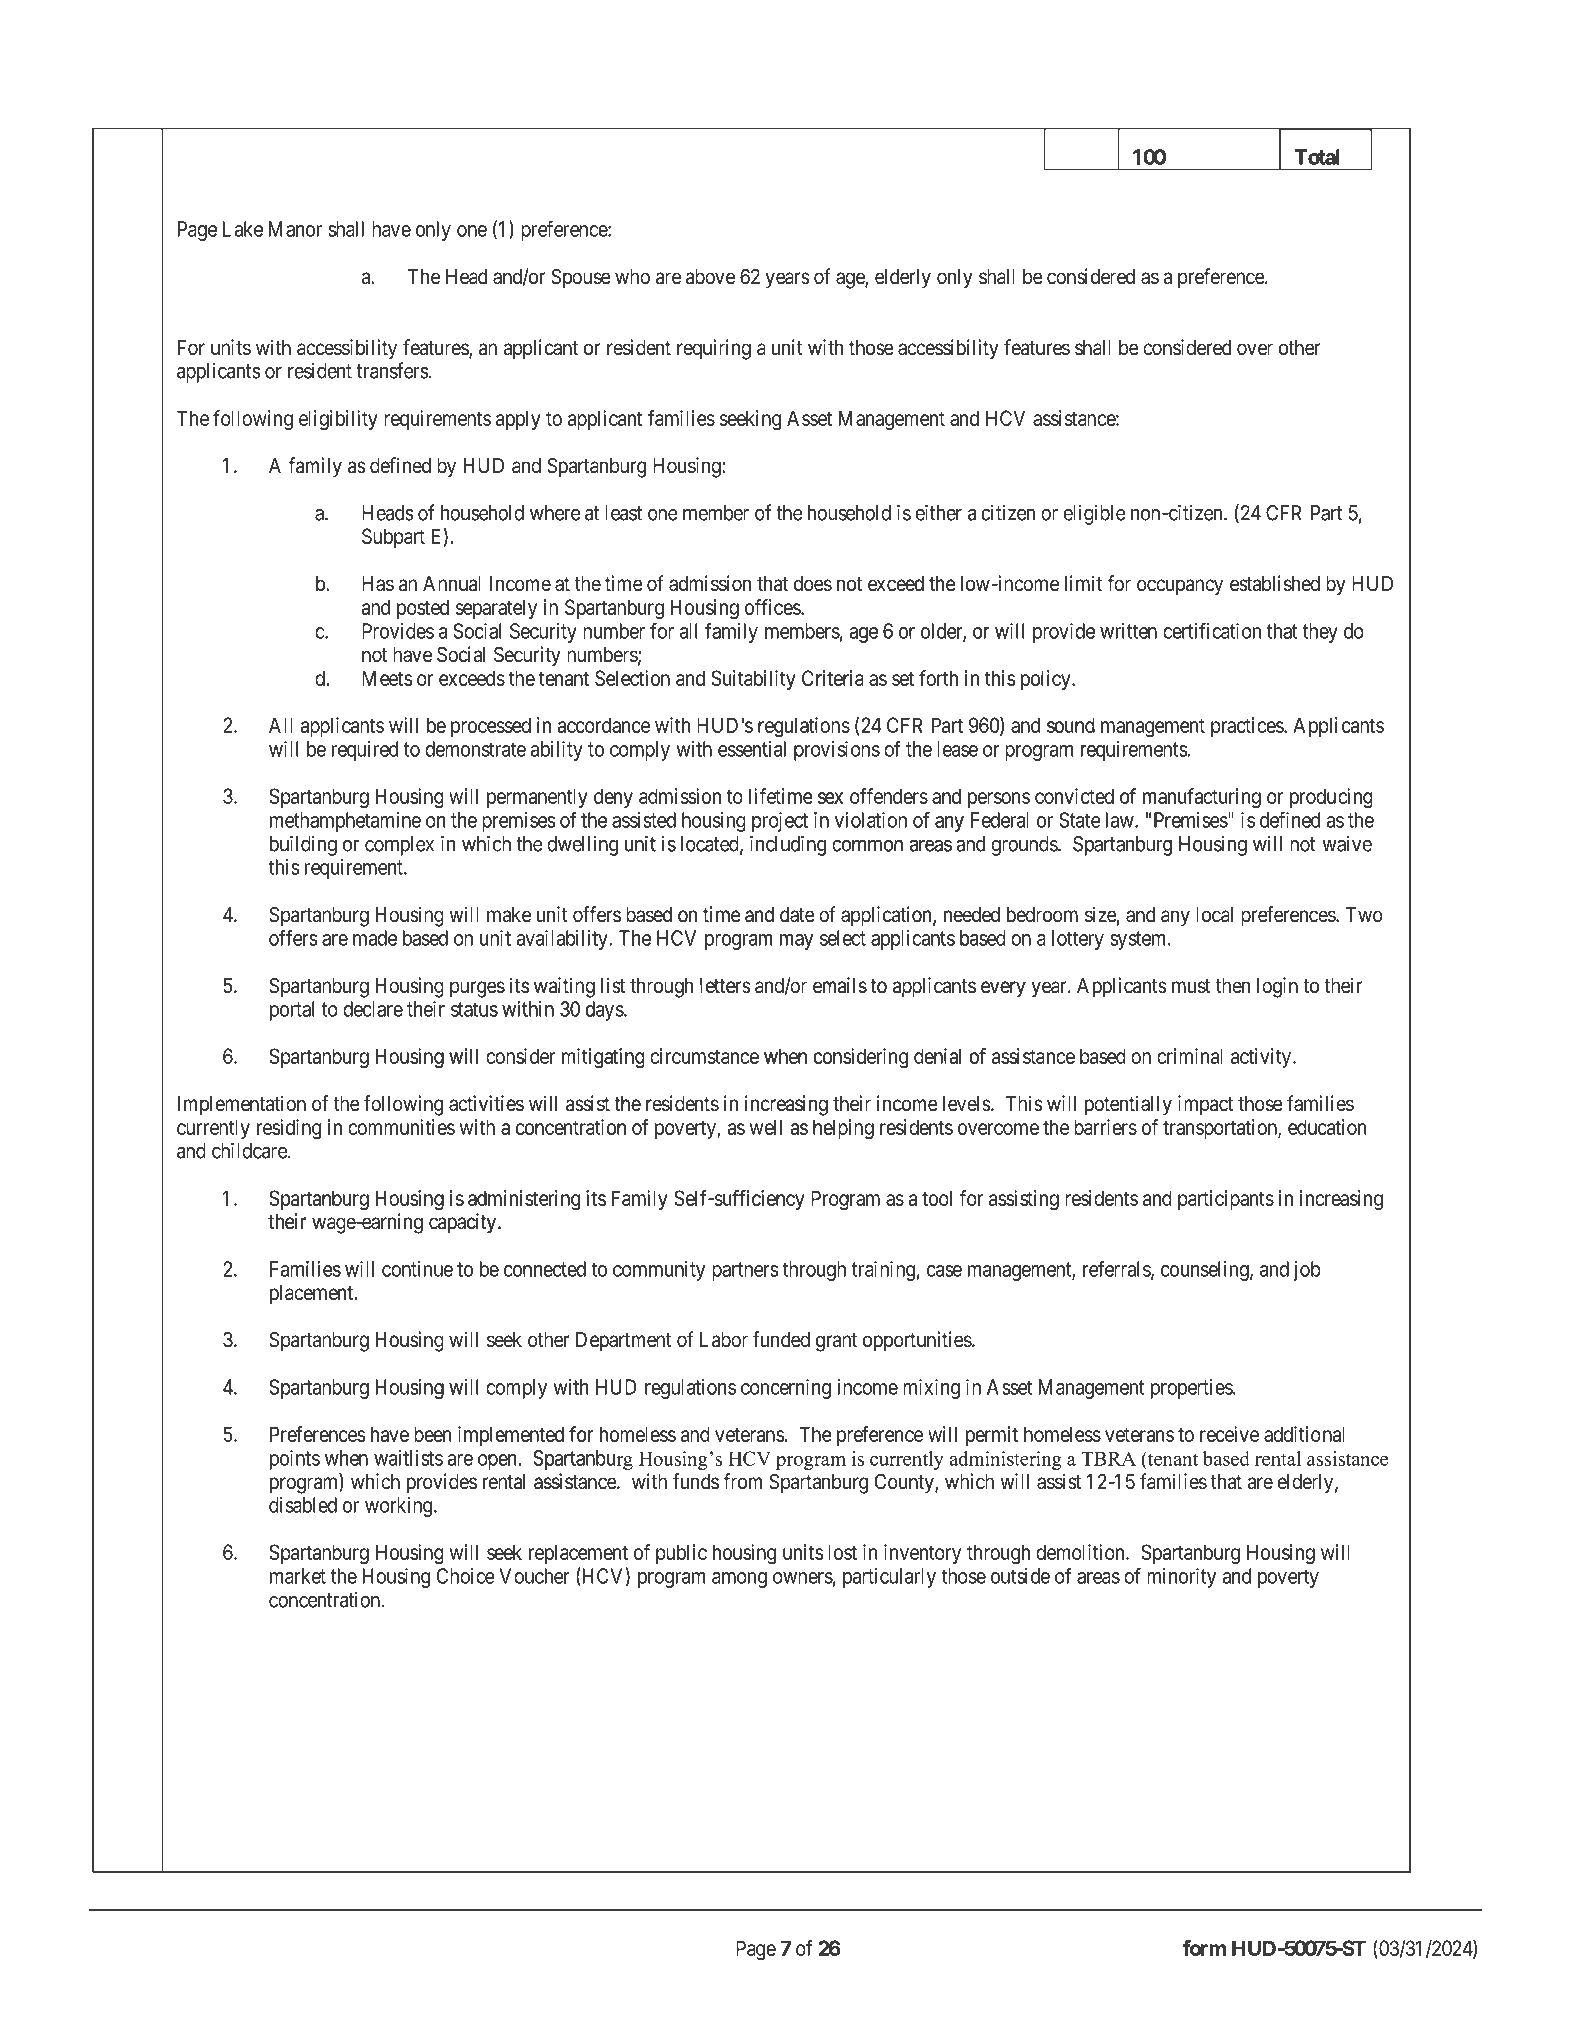  What do you see at coordinates (1317, 157) in the document?
I see `Total` at bounding box center [1317, 157].
